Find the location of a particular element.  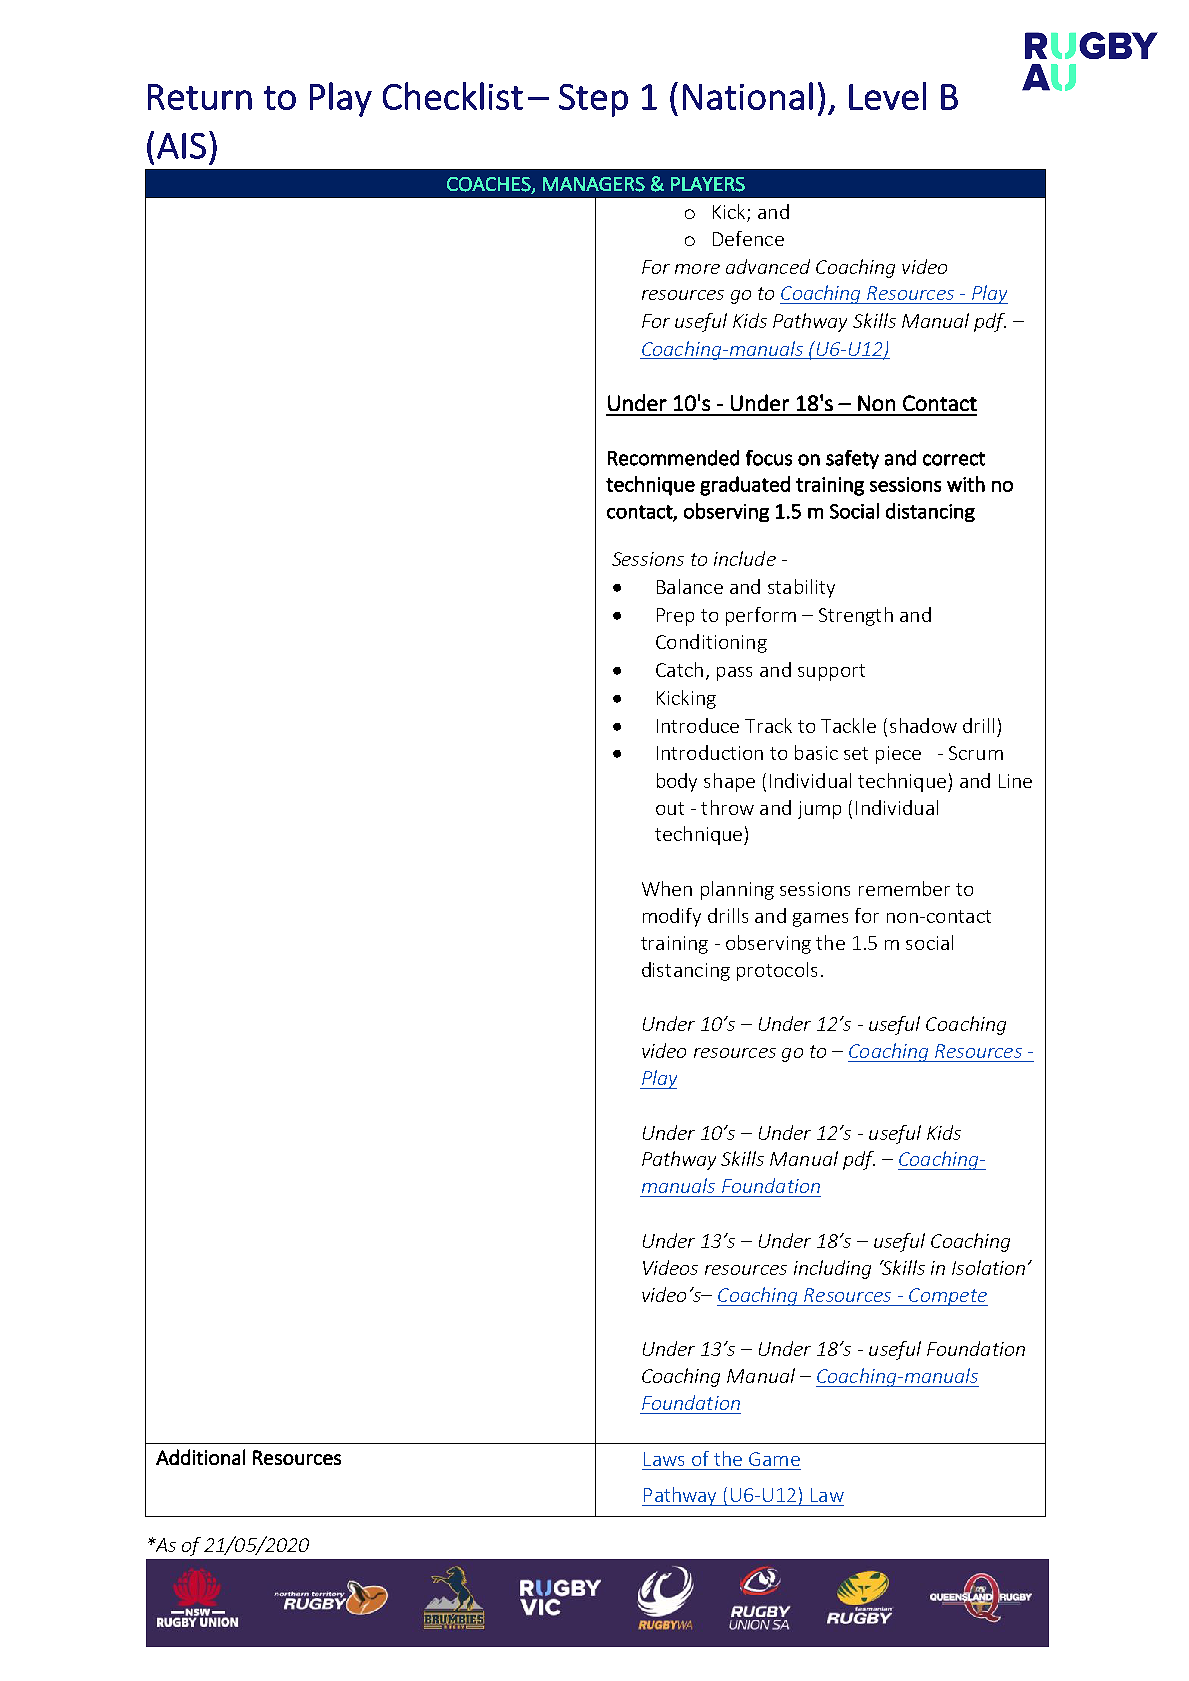

Additional is located at coordinates (200, 1457).
